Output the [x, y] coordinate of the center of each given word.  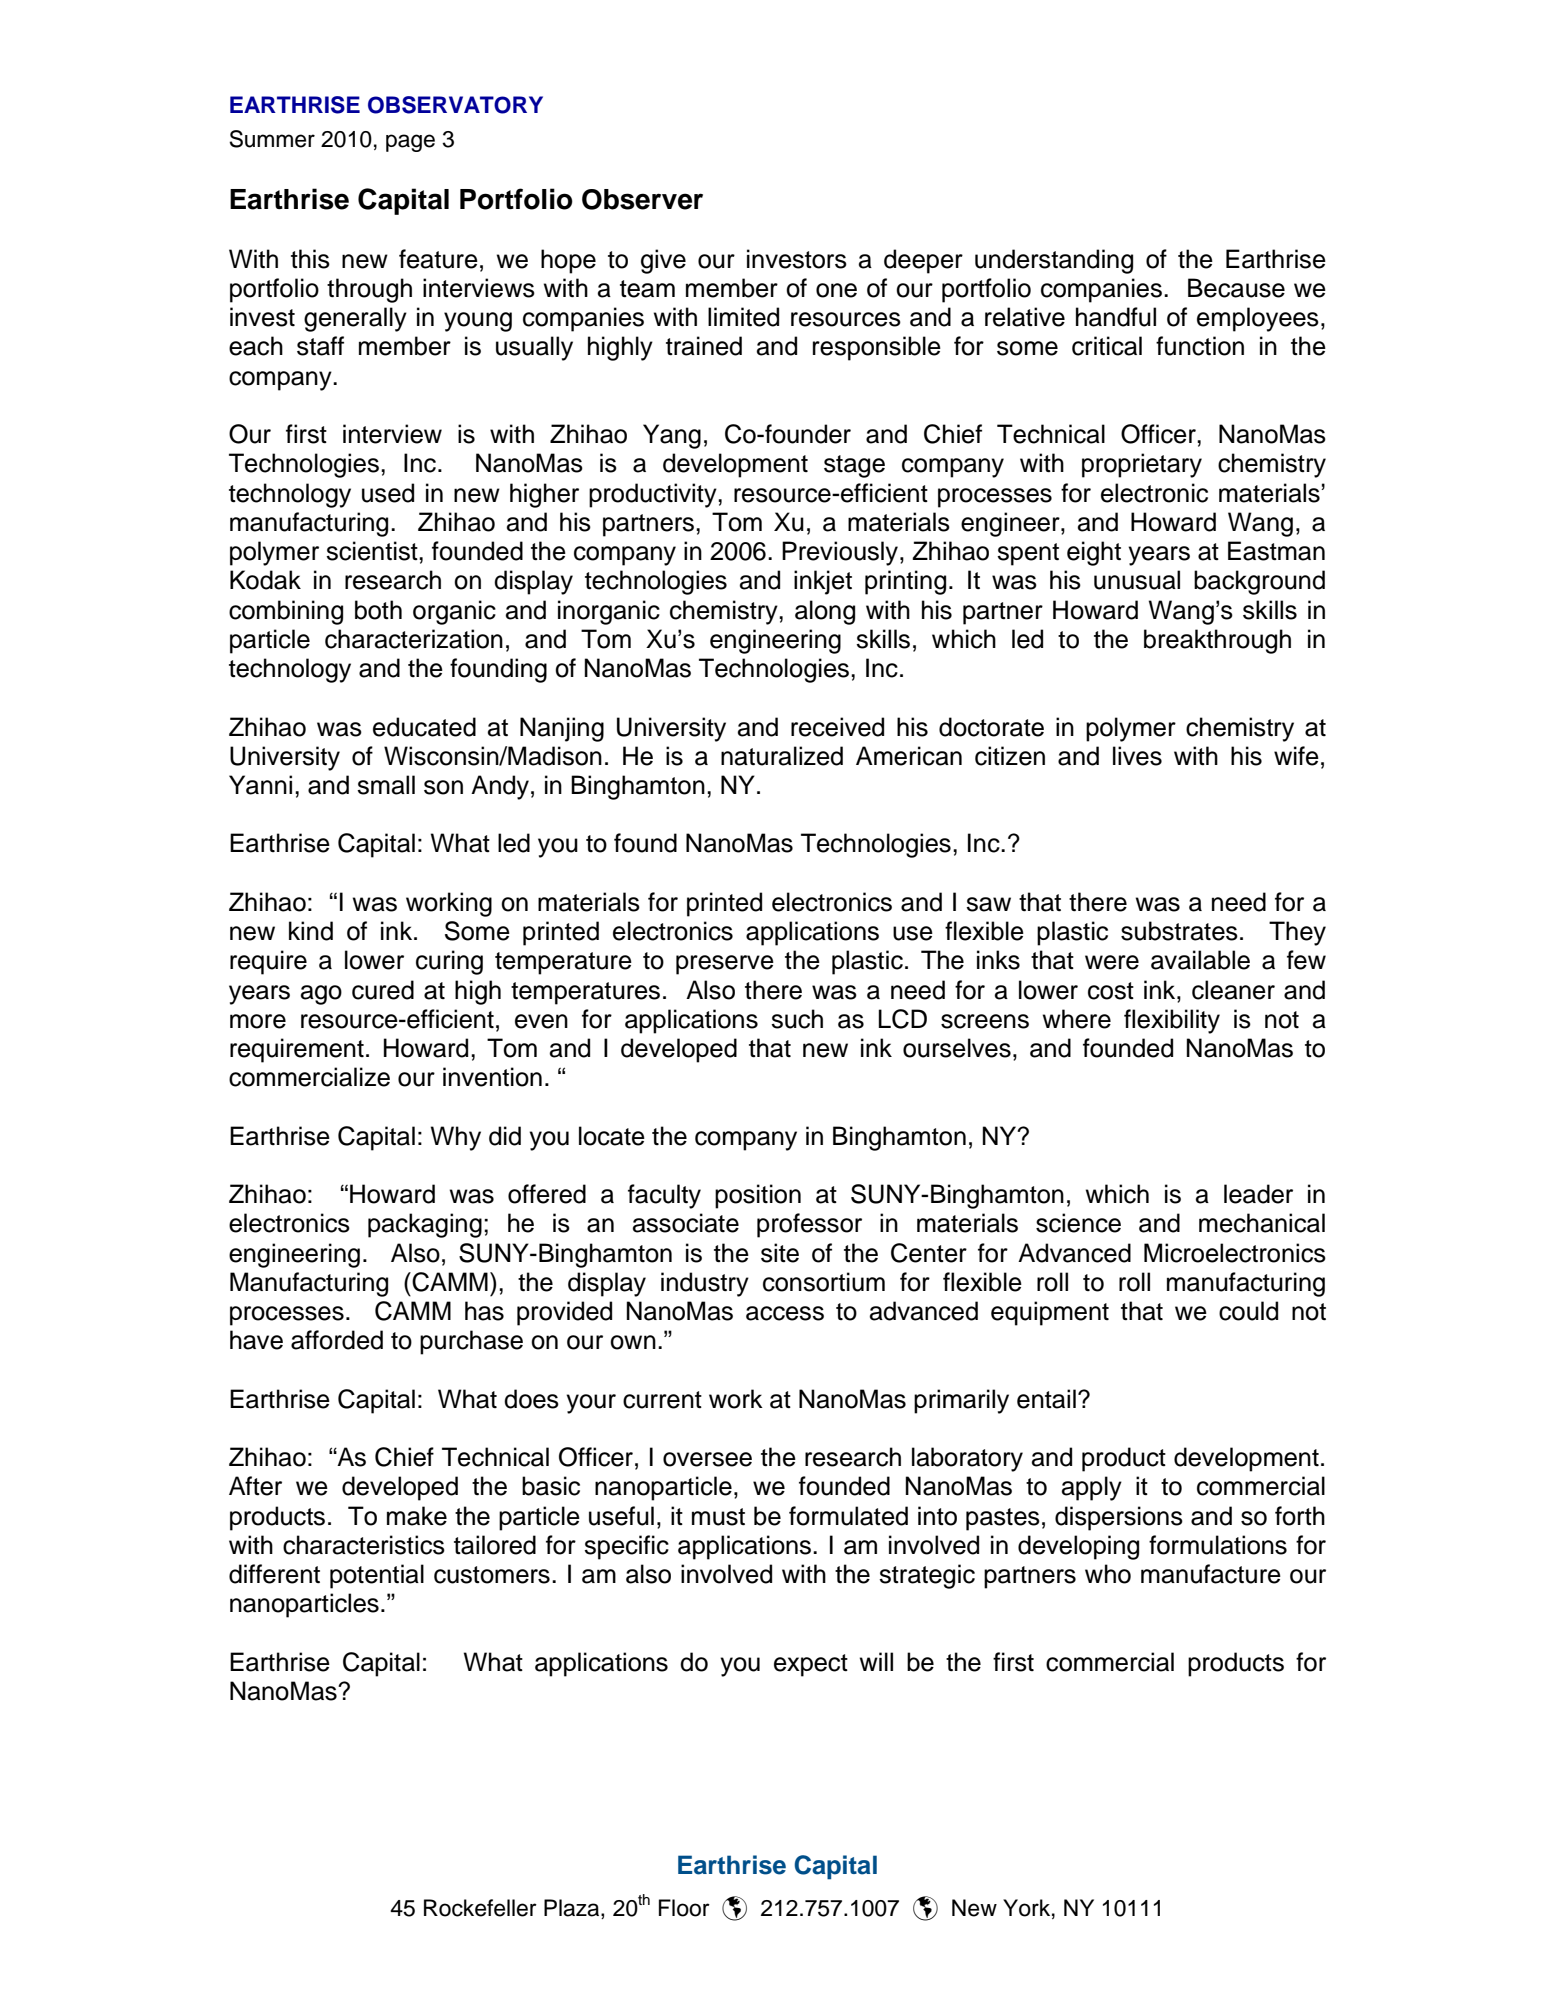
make [417, 1516]
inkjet [823, 582]
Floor [684, 1908]
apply [1092, 1488]
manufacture [1211, 1574]
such [797, 1019]
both [378, 610]
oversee [707, 1459]
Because [1236, 288]
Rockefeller [480, 1908]
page [410, 143]
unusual [1137, 580]
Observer [642, 199]
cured [383, 990]
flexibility [1172, 1021]
